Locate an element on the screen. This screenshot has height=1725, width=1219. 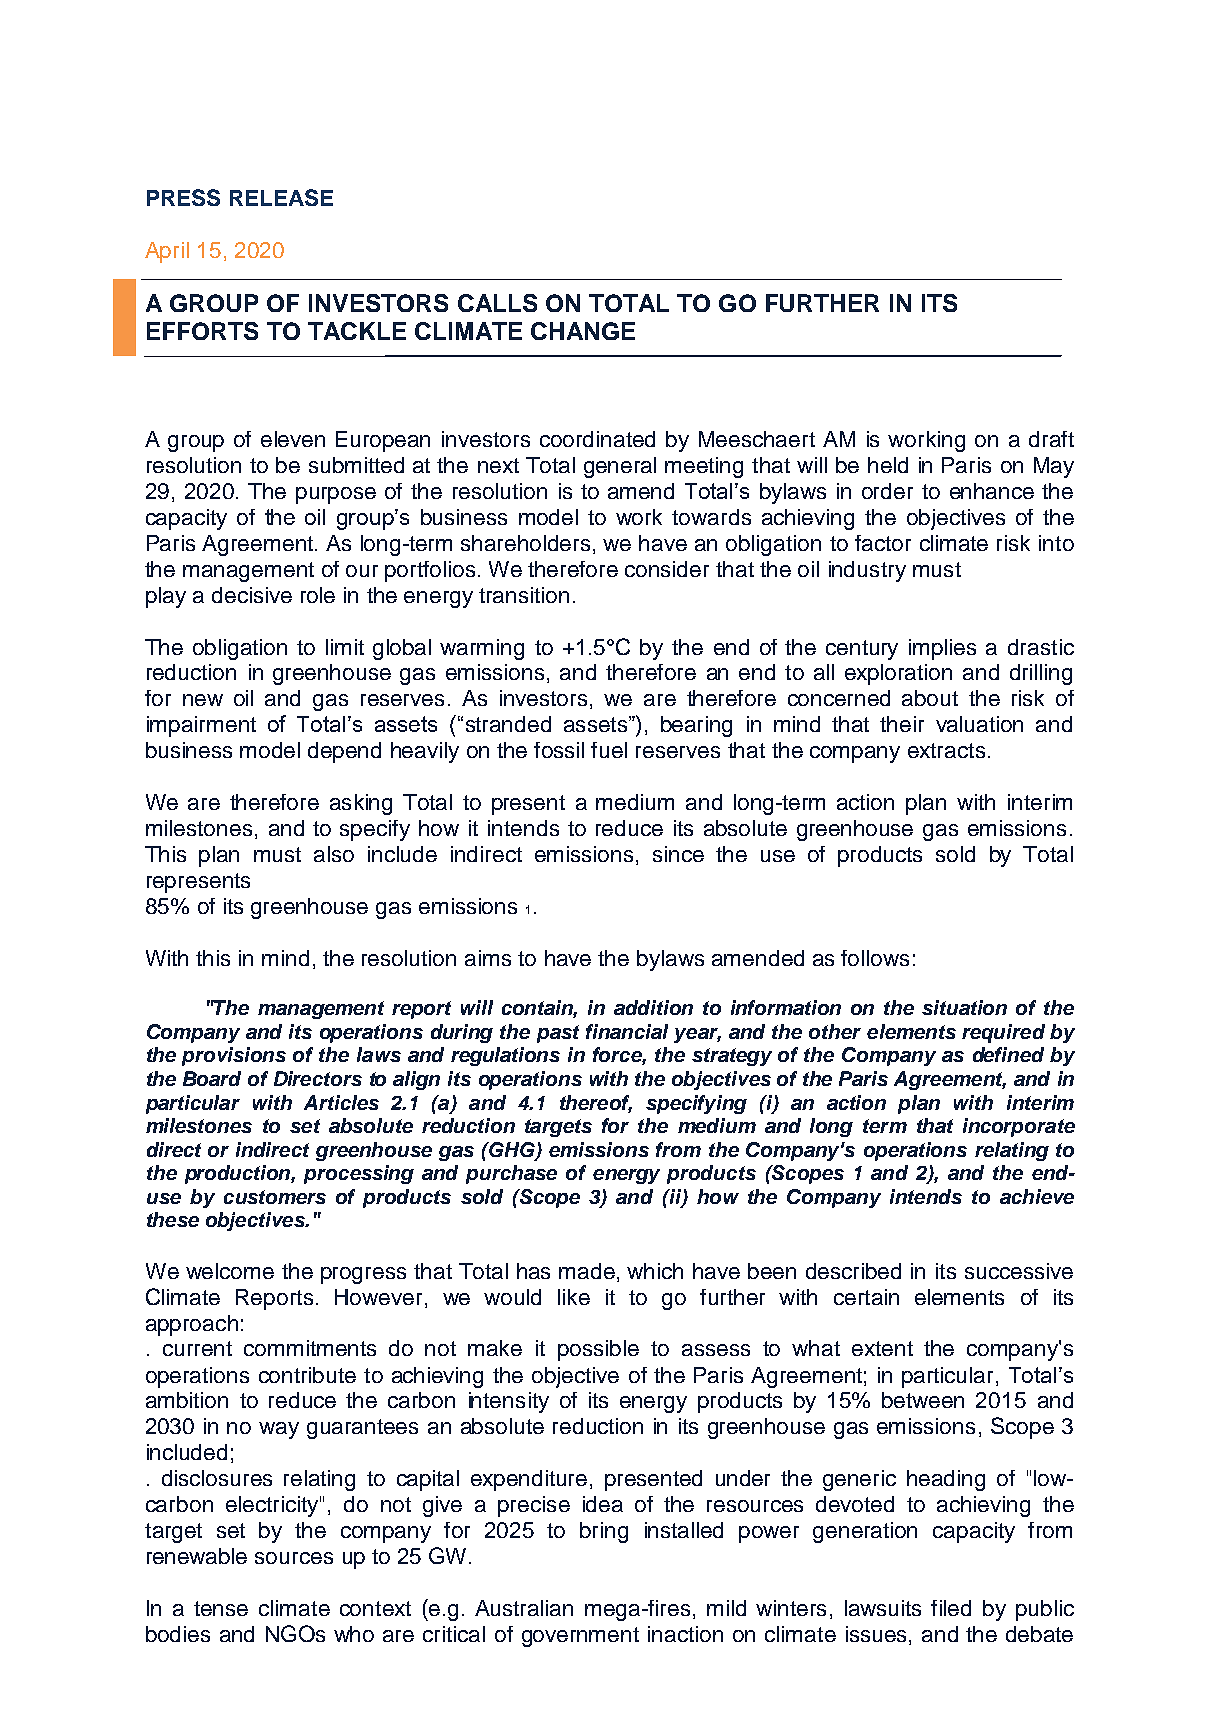
since is located at coordinates (678, 854).
